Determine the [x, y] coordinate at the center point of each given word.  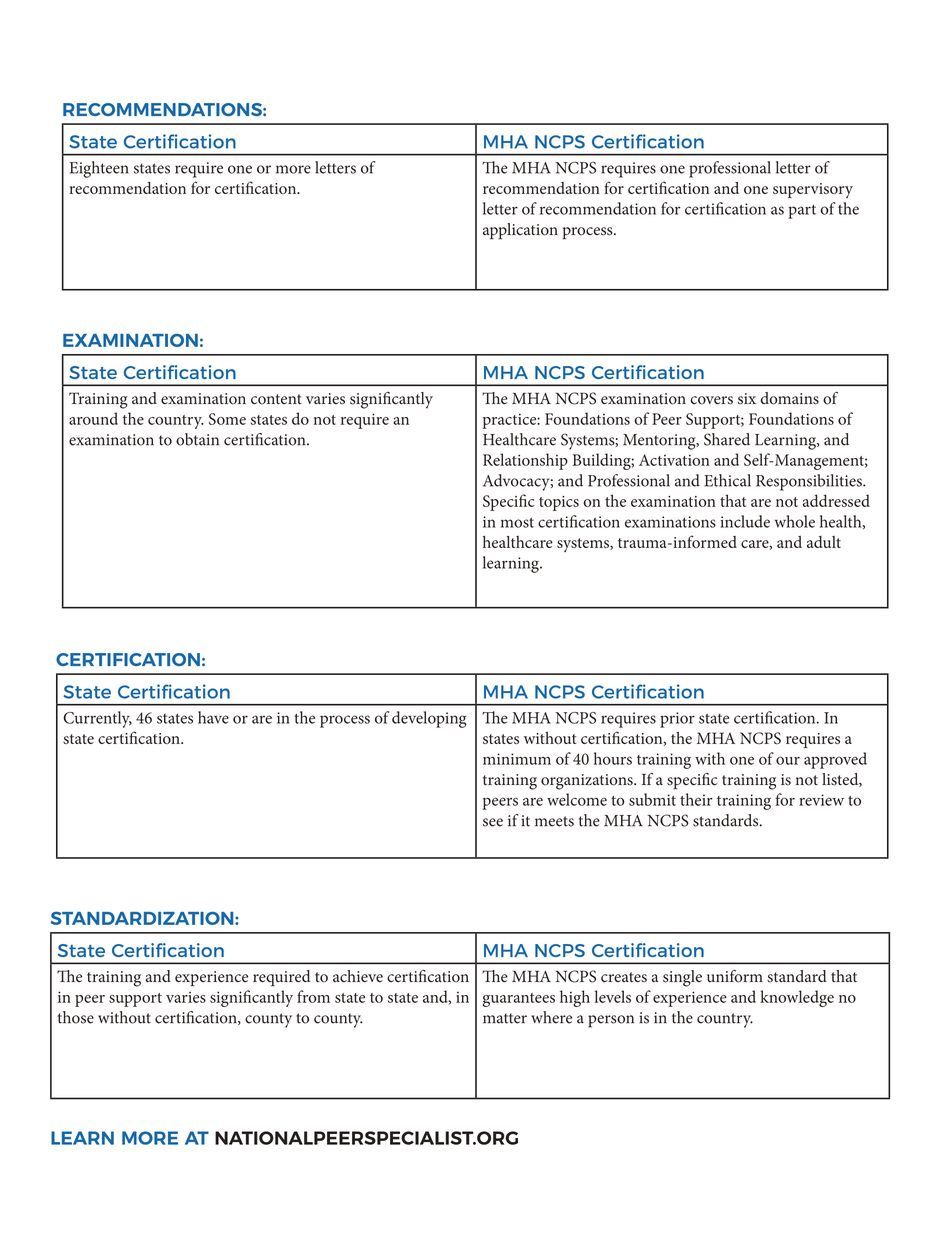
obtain [197, 439]
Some [227, 419]
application [520, 231]
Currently [97, 719]
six [747, 399]
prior [677, 720]
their [696, 799]
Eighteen [99, 169]
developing [429, 719]
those [76, 1017]
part [802, 212]
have [213, 717]
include [745, 521]
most [517, 522]
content [276, 399]
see [493, 822]
